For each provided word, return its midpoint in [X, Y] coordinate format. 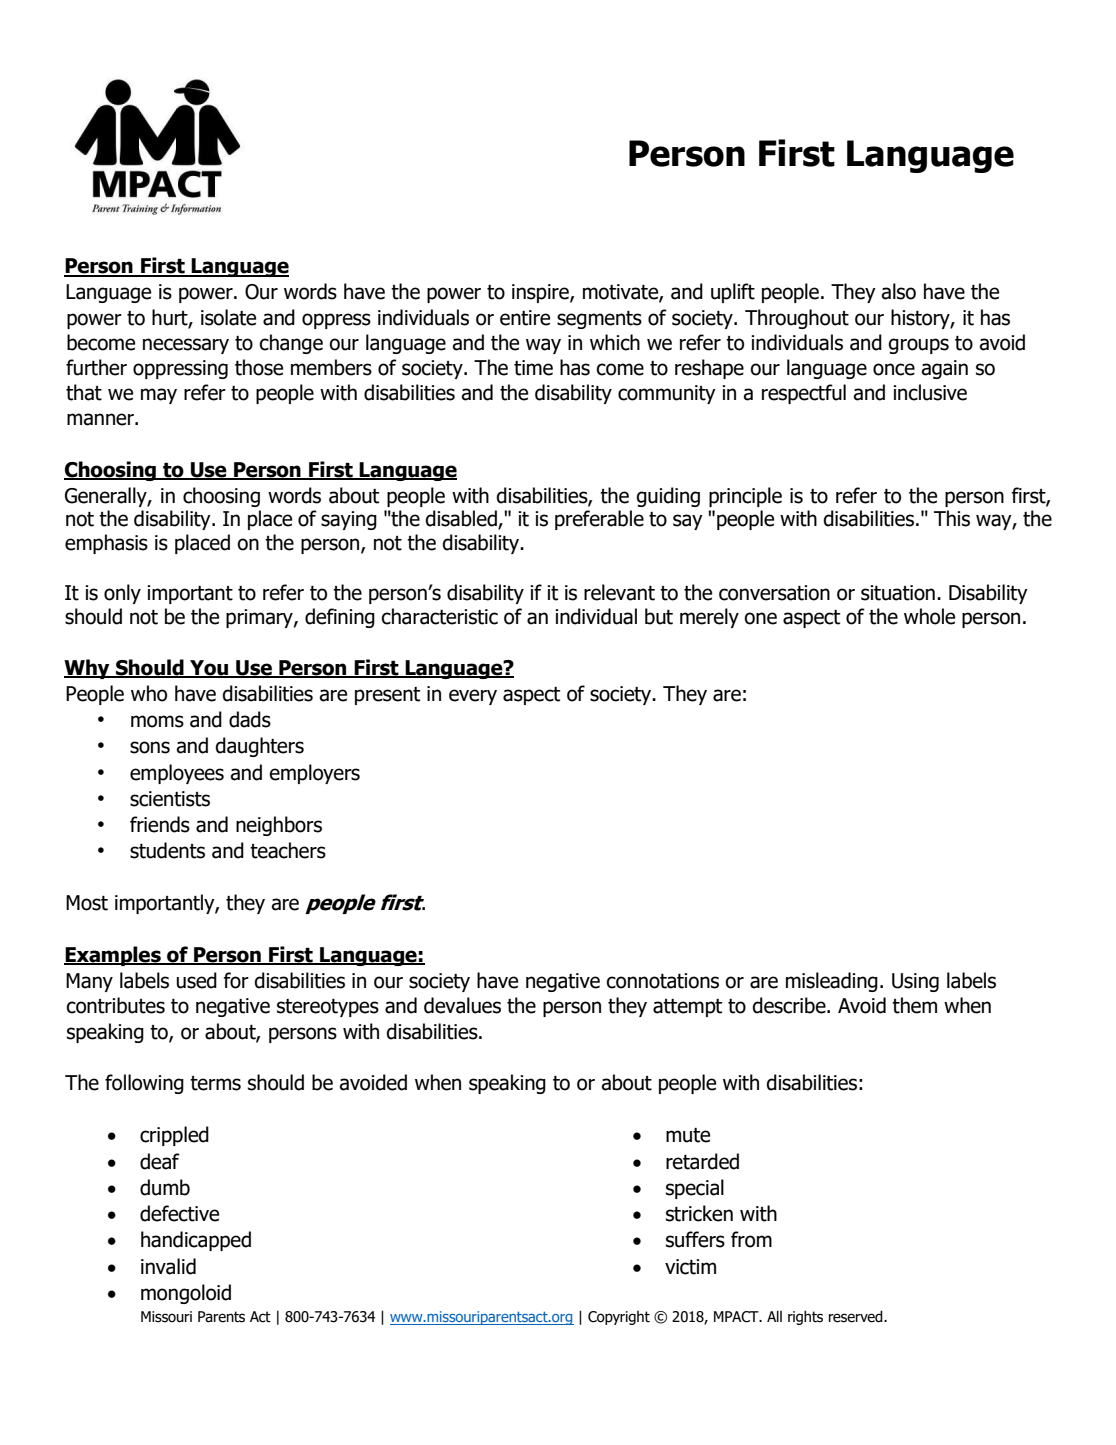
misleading [832, 982]
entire [525, 318]
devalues [462, 1005]
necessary [186, 346]
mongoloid [186, 1294]
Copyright [619, 1318]
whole [929, 616]
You [209, 668]
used [196, 980]
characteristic [439, 616]
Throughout [797, 319]
